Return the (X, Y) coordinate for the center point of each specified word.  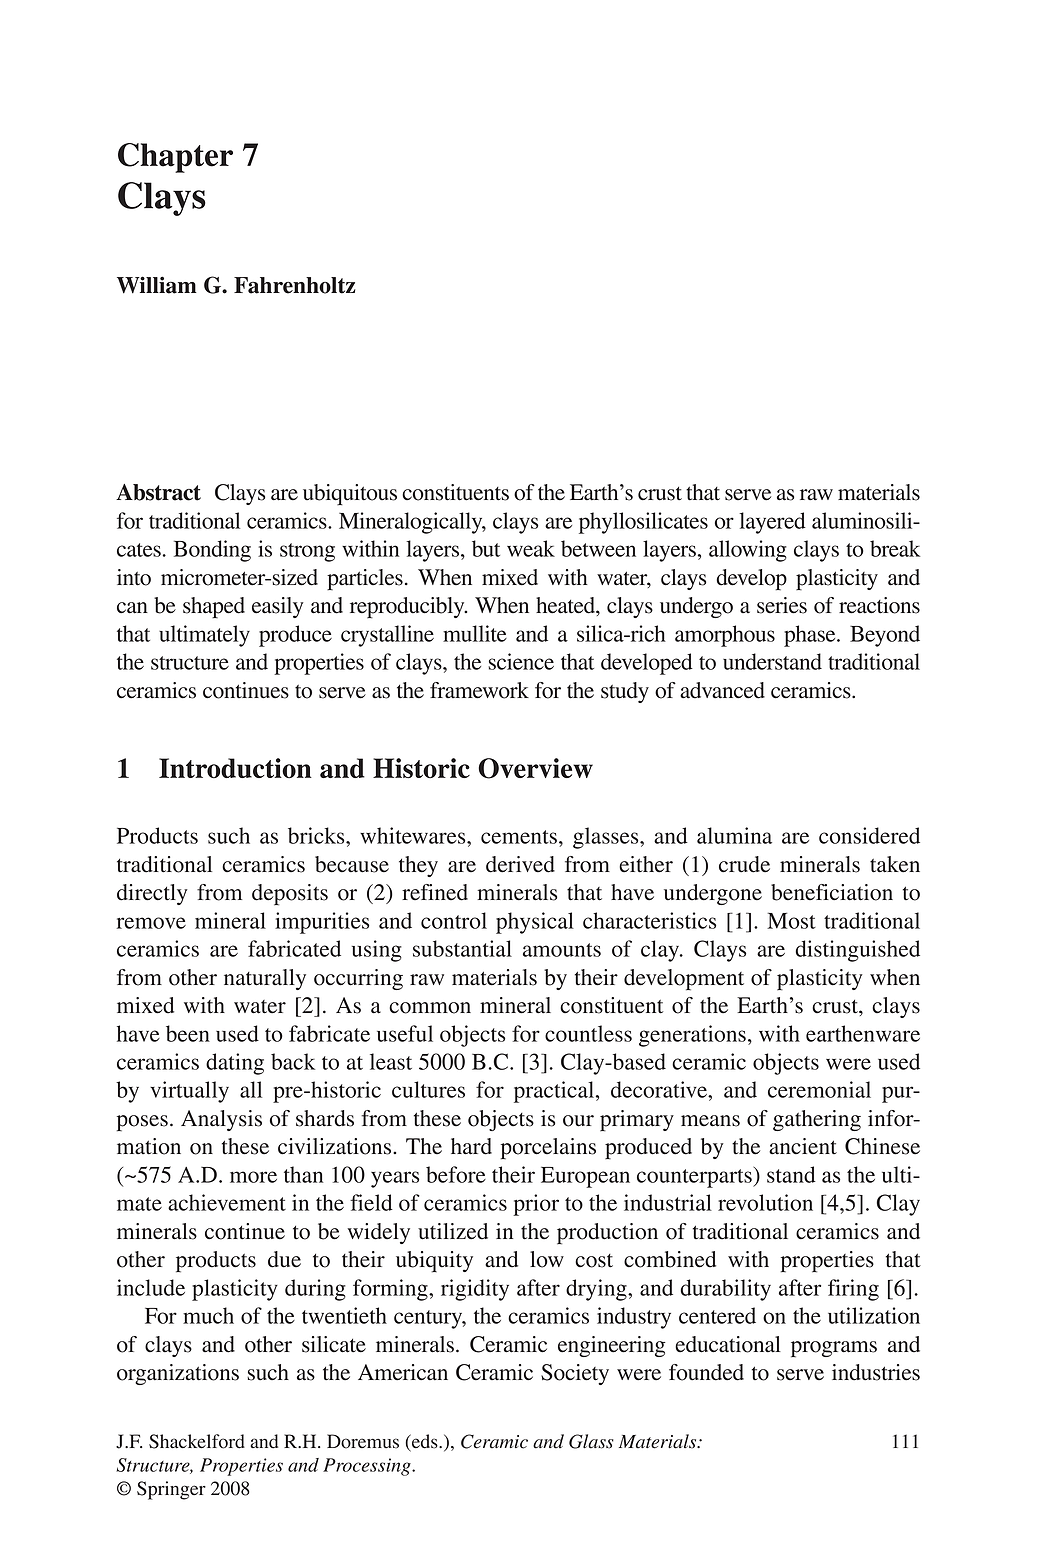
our (578, 1121)
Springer (171, 1490)
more (253, 1177)
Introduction (235, 768)
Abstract (158, 492)
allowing (748, 551)
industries (876, 1372)
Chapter (175, 158)
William (157, 285)
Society (575, 1374)
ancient (803, 1146)
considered (869, 835)
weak (531, 548)
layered (772, 523)
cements (519, 837)
